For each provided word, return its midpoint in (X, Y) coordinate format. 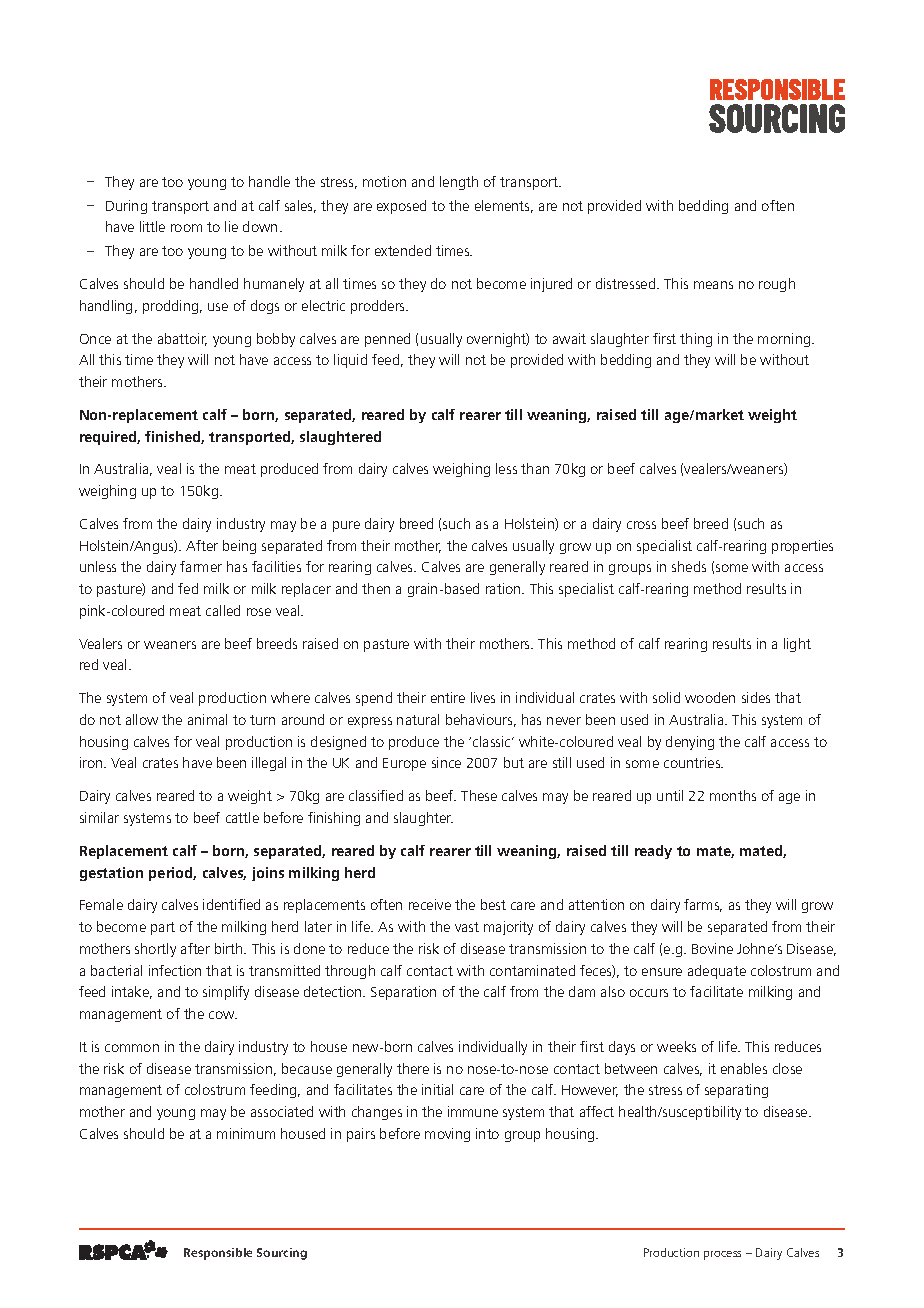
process (722, 1255)
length (459, 183)
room (186, 228)
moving (447, 1135)
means (713, 285)
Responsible (218, 1254)
